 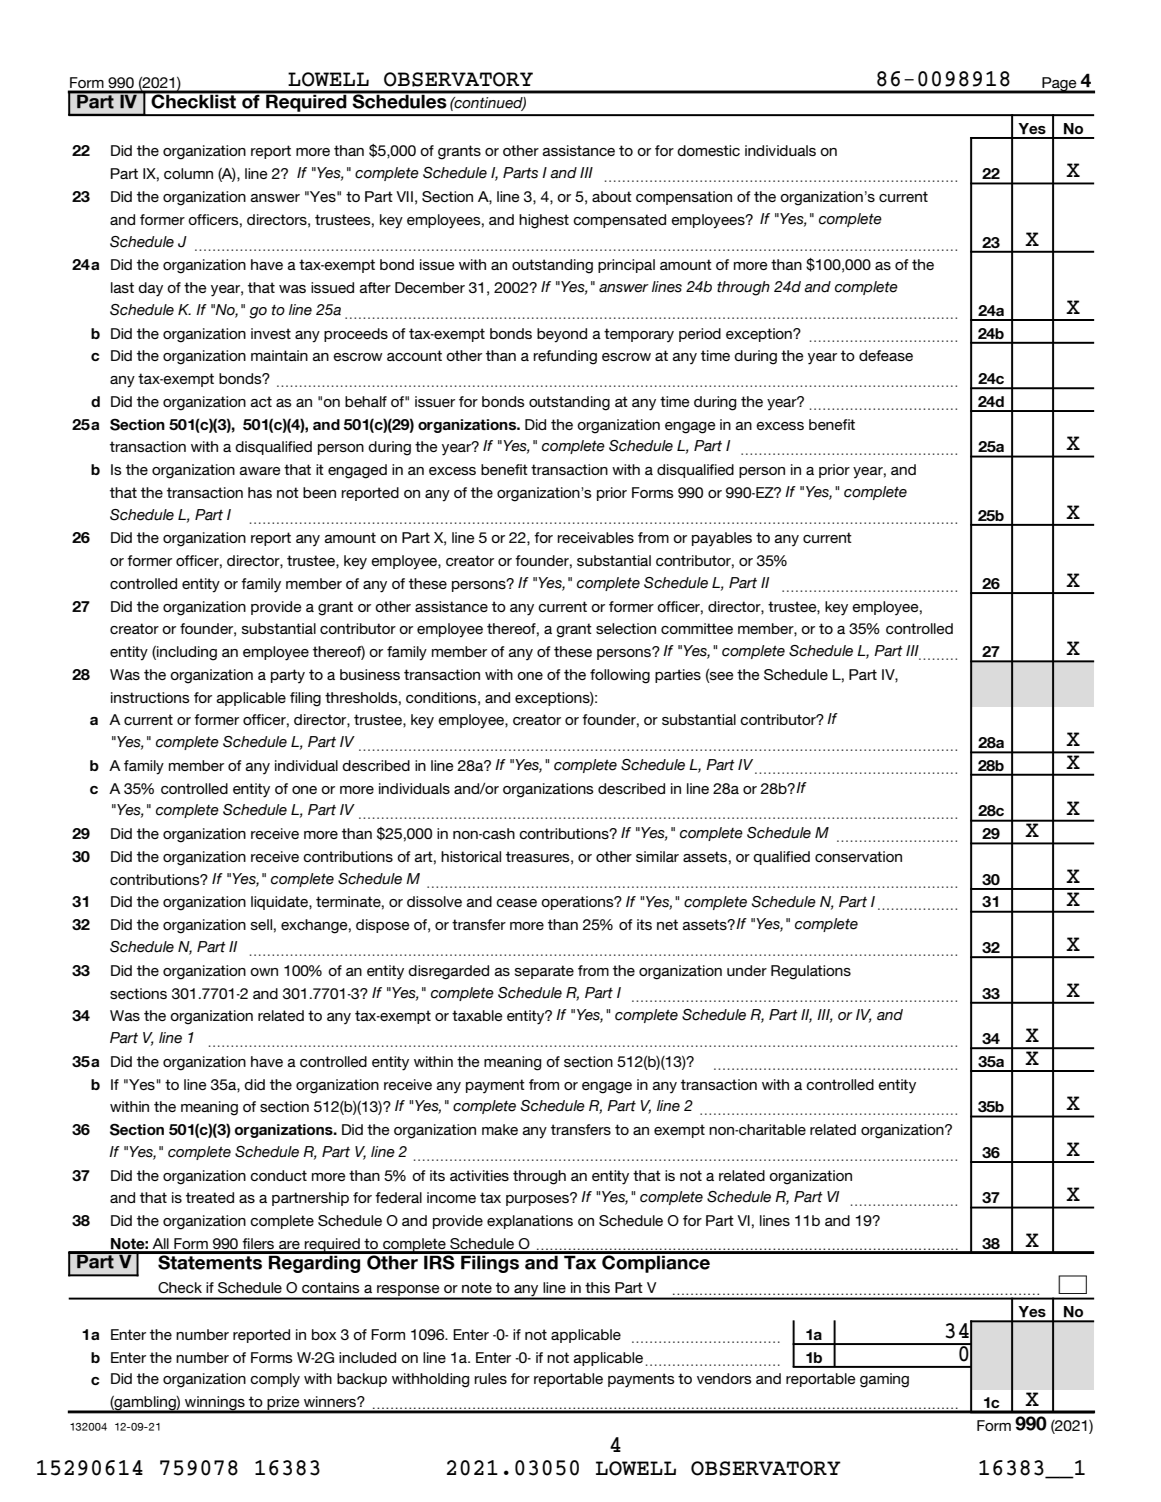 What do you see at coordinates (264, 972) in the screenshot?
I see `own` at bounding box center [264, 972].
